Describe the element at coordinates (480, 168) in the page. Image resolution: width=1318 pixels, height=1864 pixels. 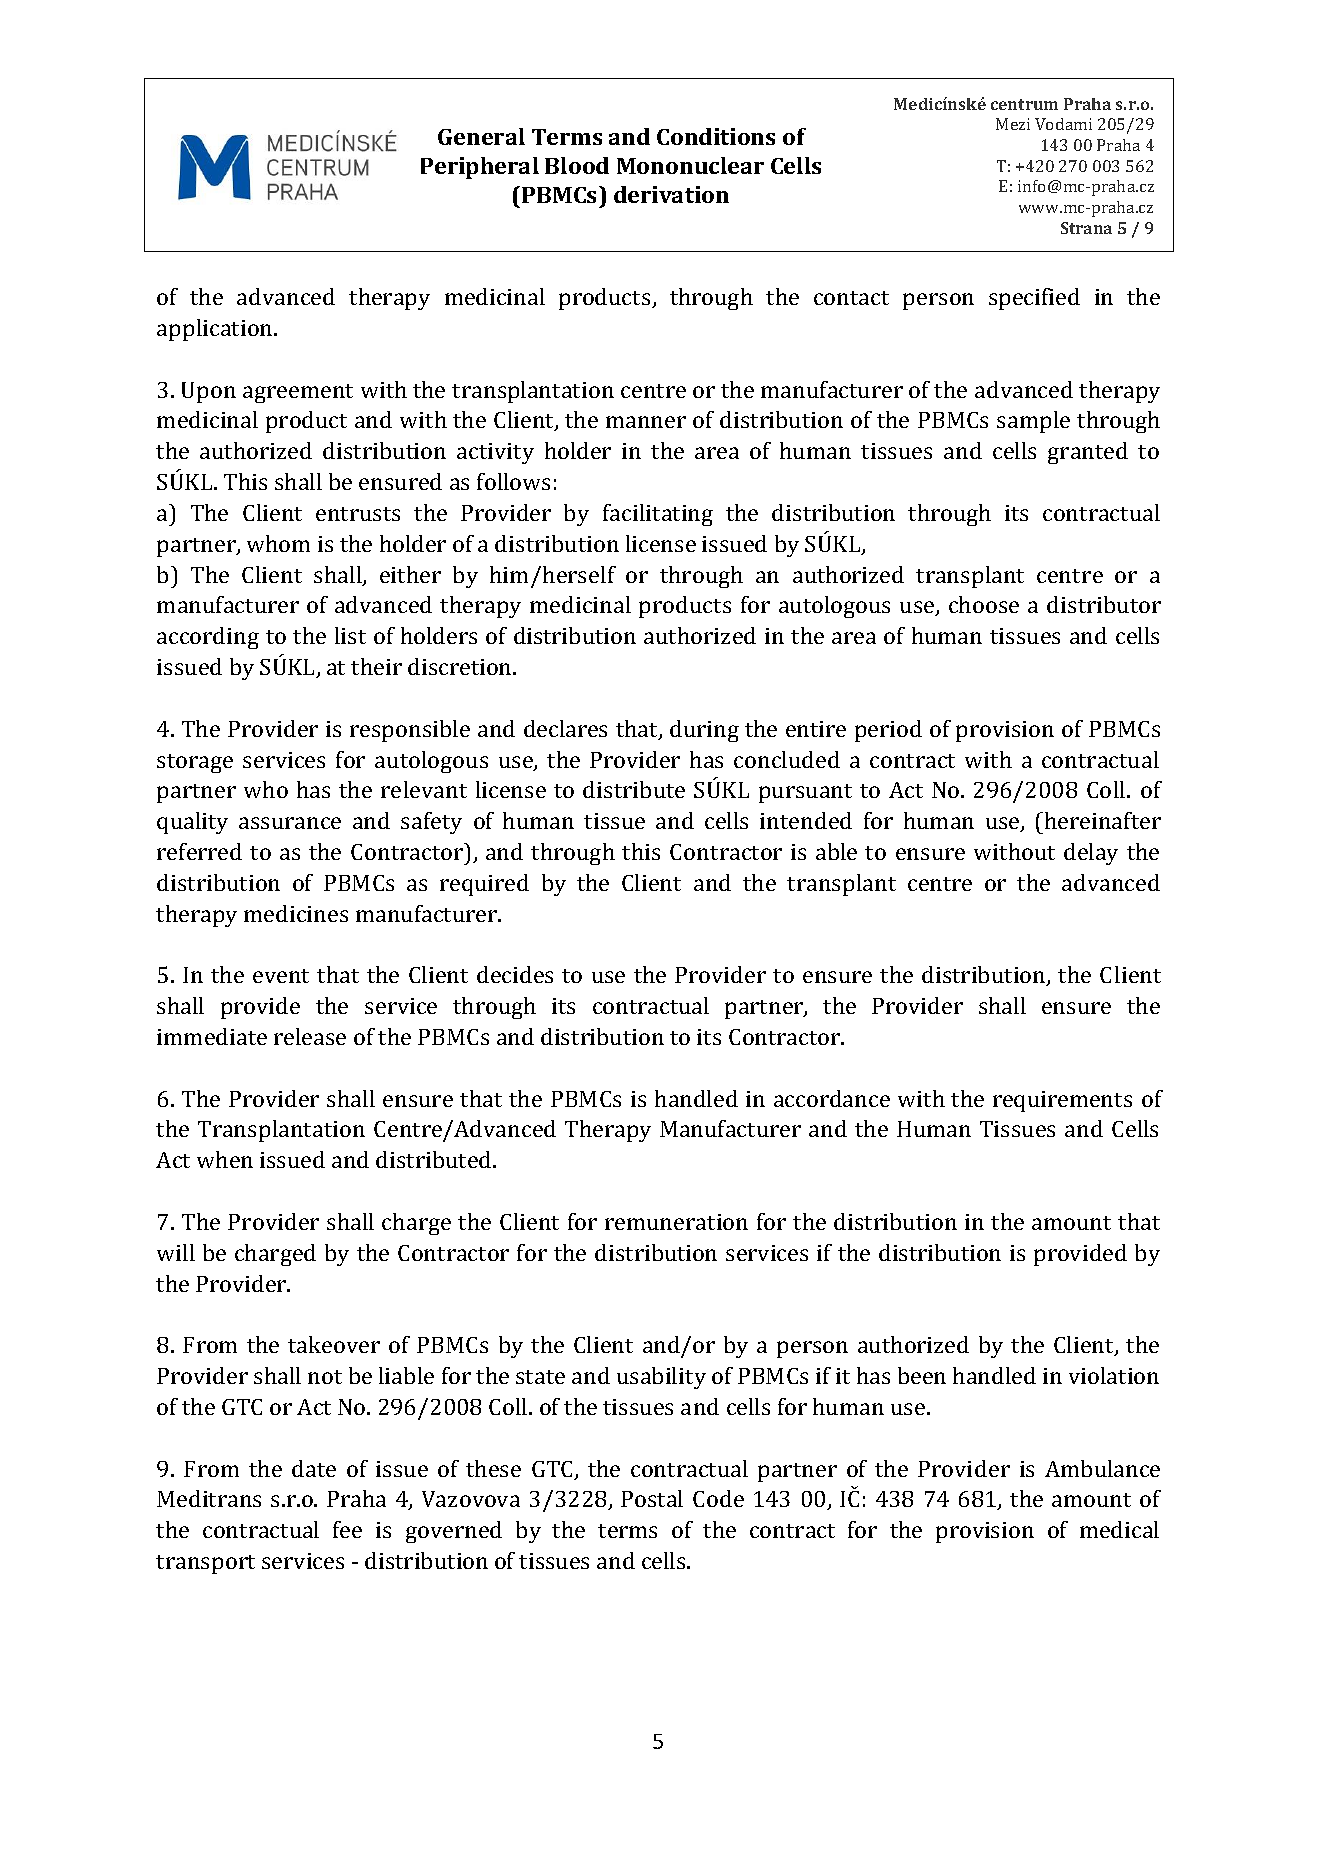
I see `Peripheral` at that location.
